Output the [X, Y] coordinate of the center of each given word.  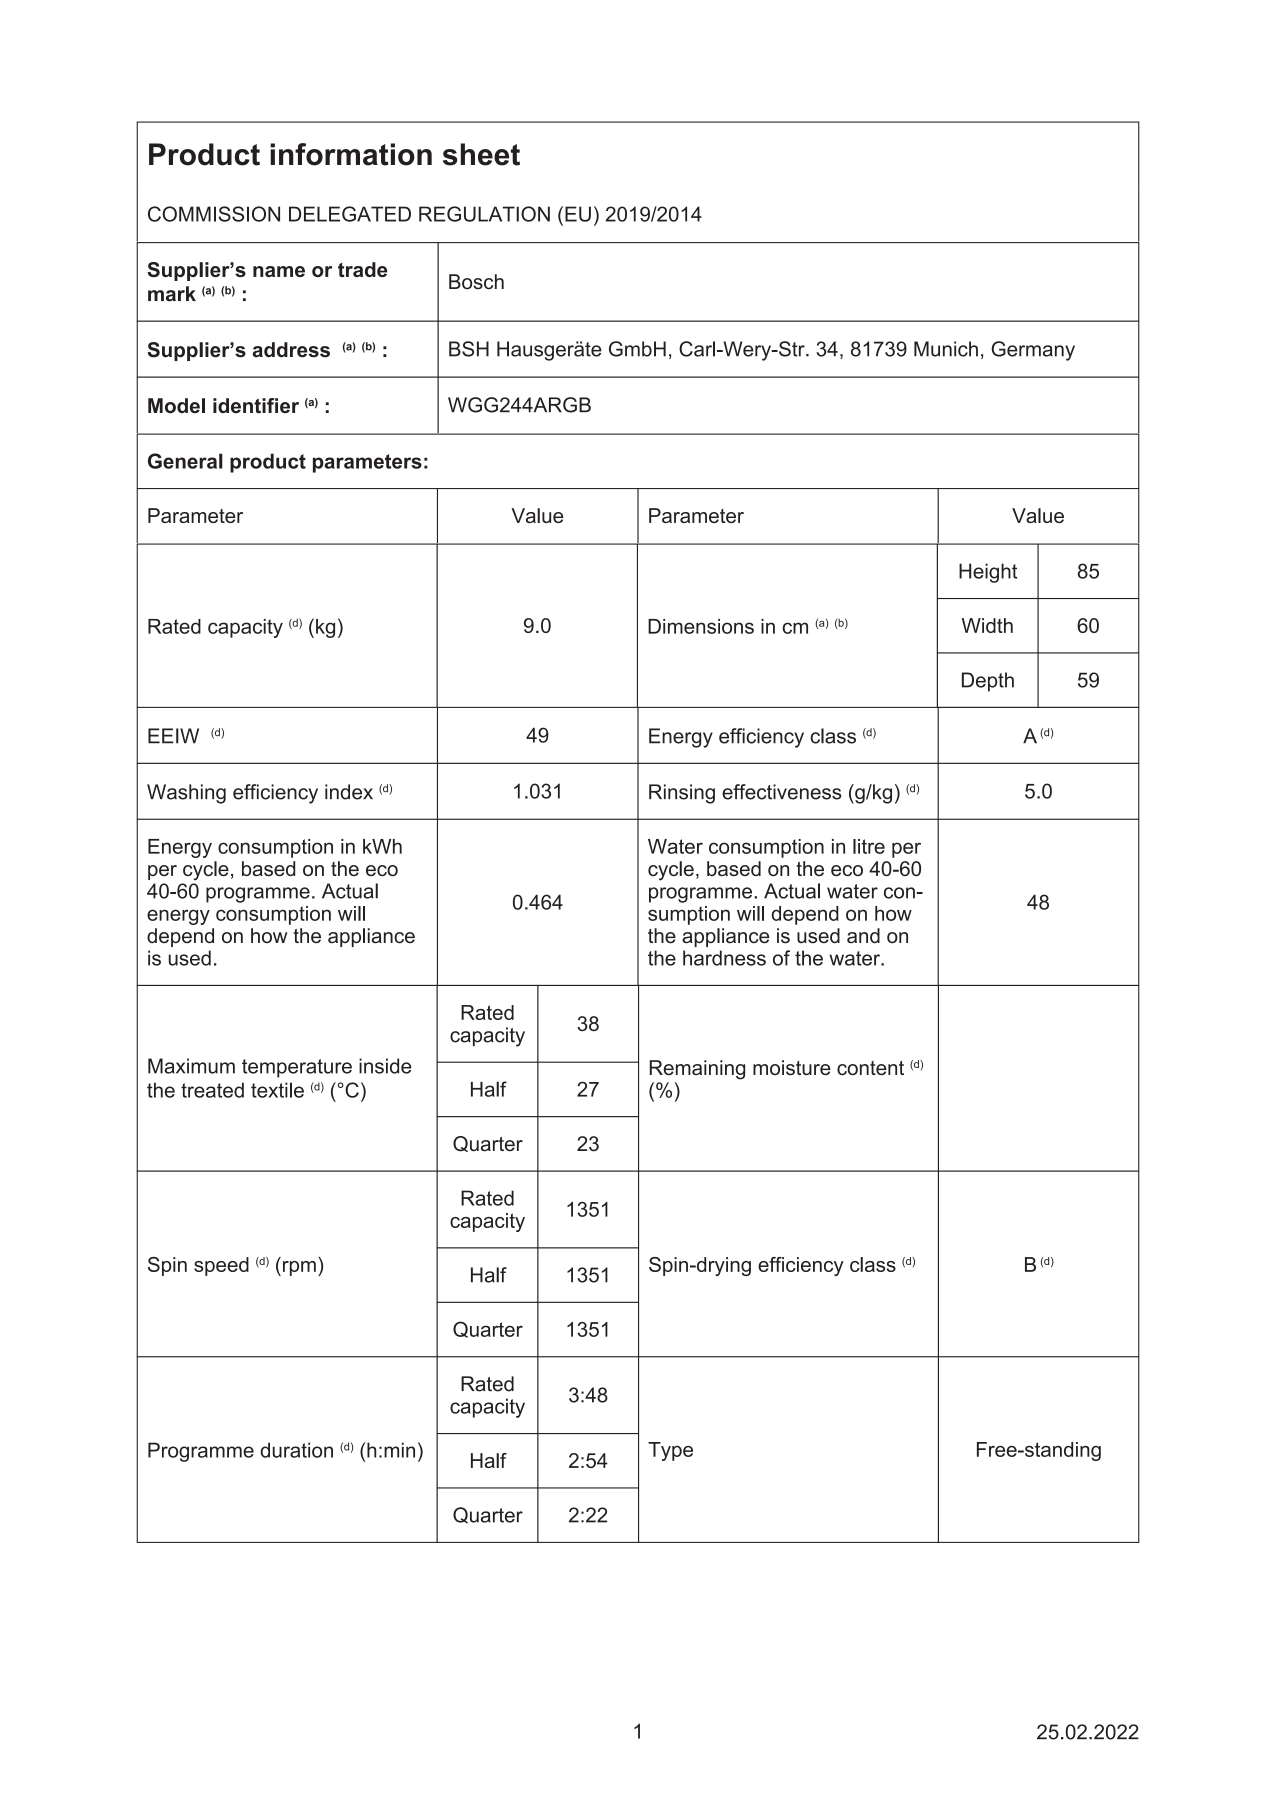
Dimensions [701, 626]
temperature [297, 1068]
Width [987, 625]
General [185, 461]
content [870, 1068]
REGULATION [484, 214]
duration [296, 1450]
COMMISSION [214, 214]
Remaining [697, 1070]
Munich [946, 349]
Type [670, 1451]
